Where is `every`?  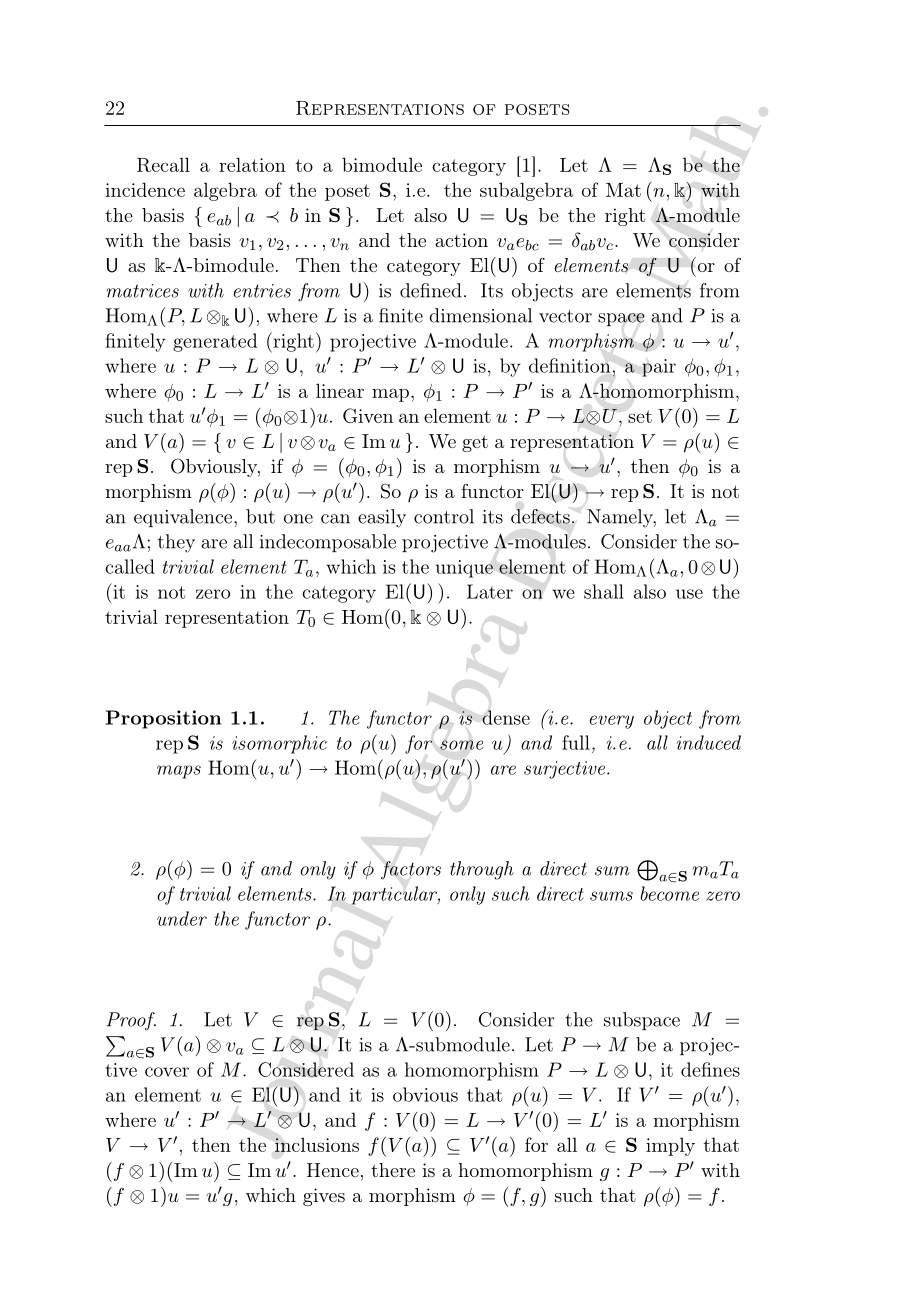
every is located at coordinates (612, 722).
